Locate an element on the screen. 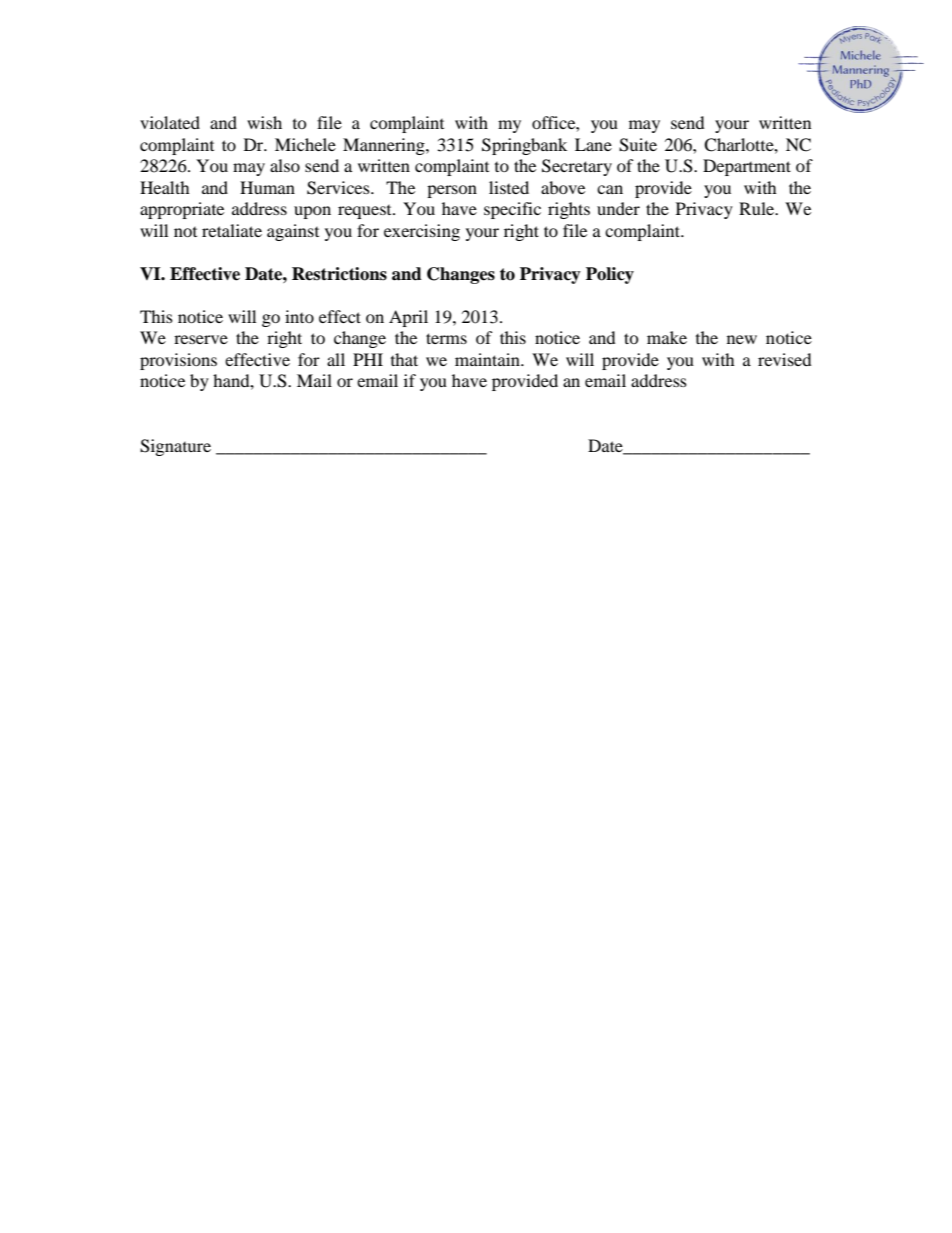 The width and height of the screenshot is (952, 1233). Suite is located at coordinates (638, 145).
